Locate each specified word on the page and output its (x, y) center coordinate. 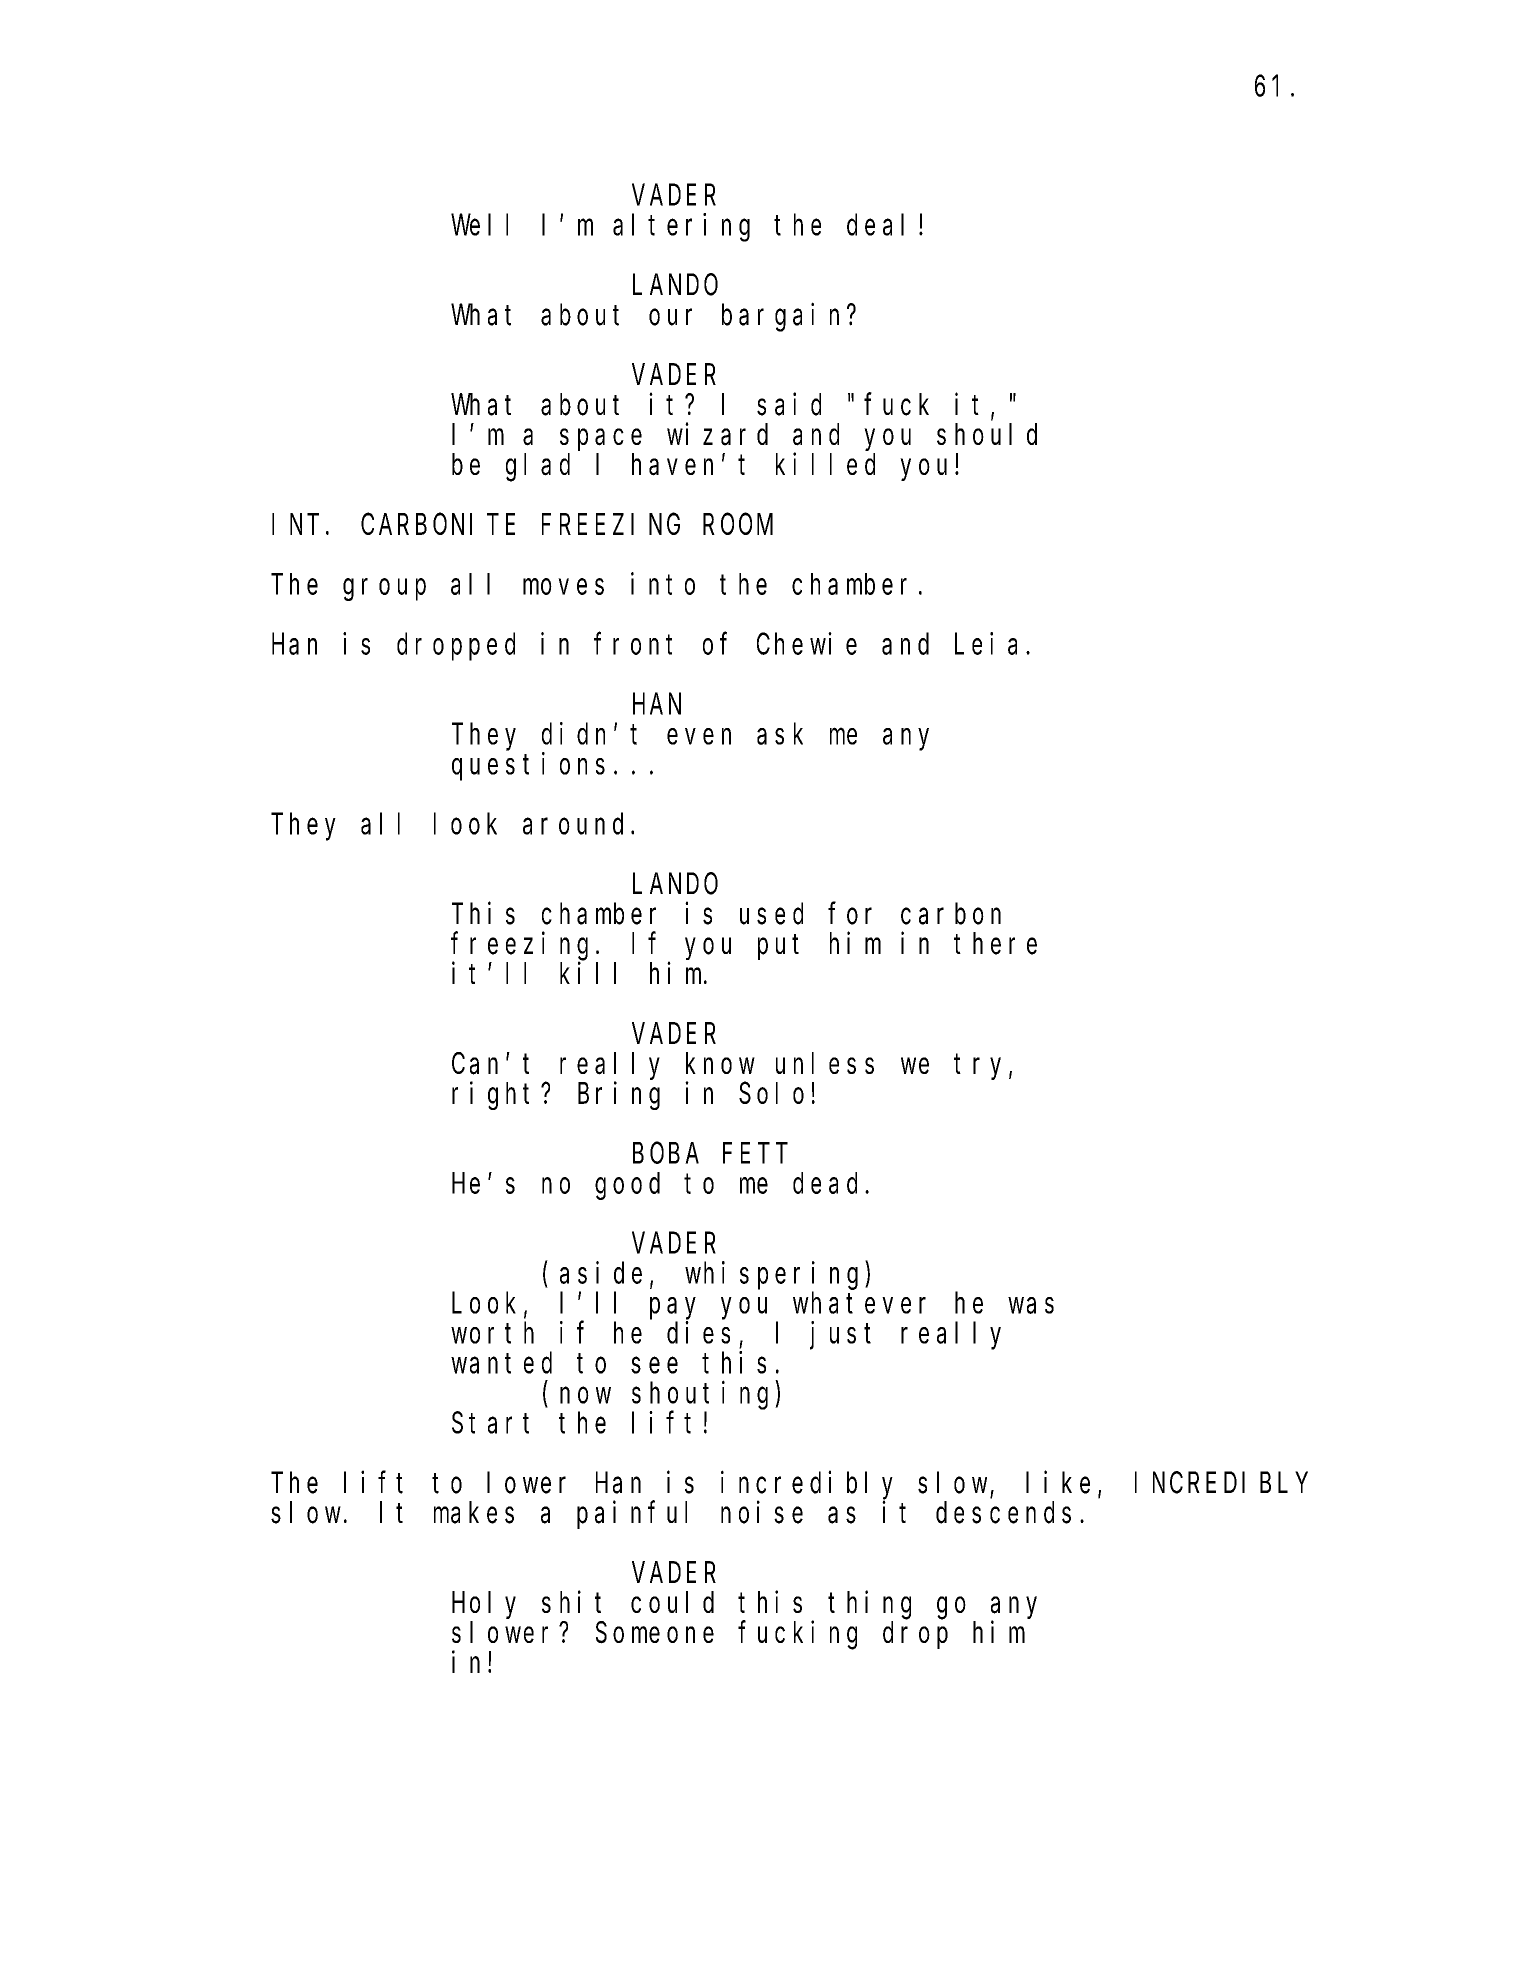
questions (528, 766)
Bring (619, 1096)
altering (681, 227)
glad (538, 468)
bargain (785, 317)
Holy (484, 1605)
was (1031, 1306)
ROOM (738, 525)
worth (492, 1333)
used (771, 914)
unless (825, 1063)
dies (698, 1332)
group (384, 590)
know (720, 1063)
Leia (986, 643)
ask (780, 734)
